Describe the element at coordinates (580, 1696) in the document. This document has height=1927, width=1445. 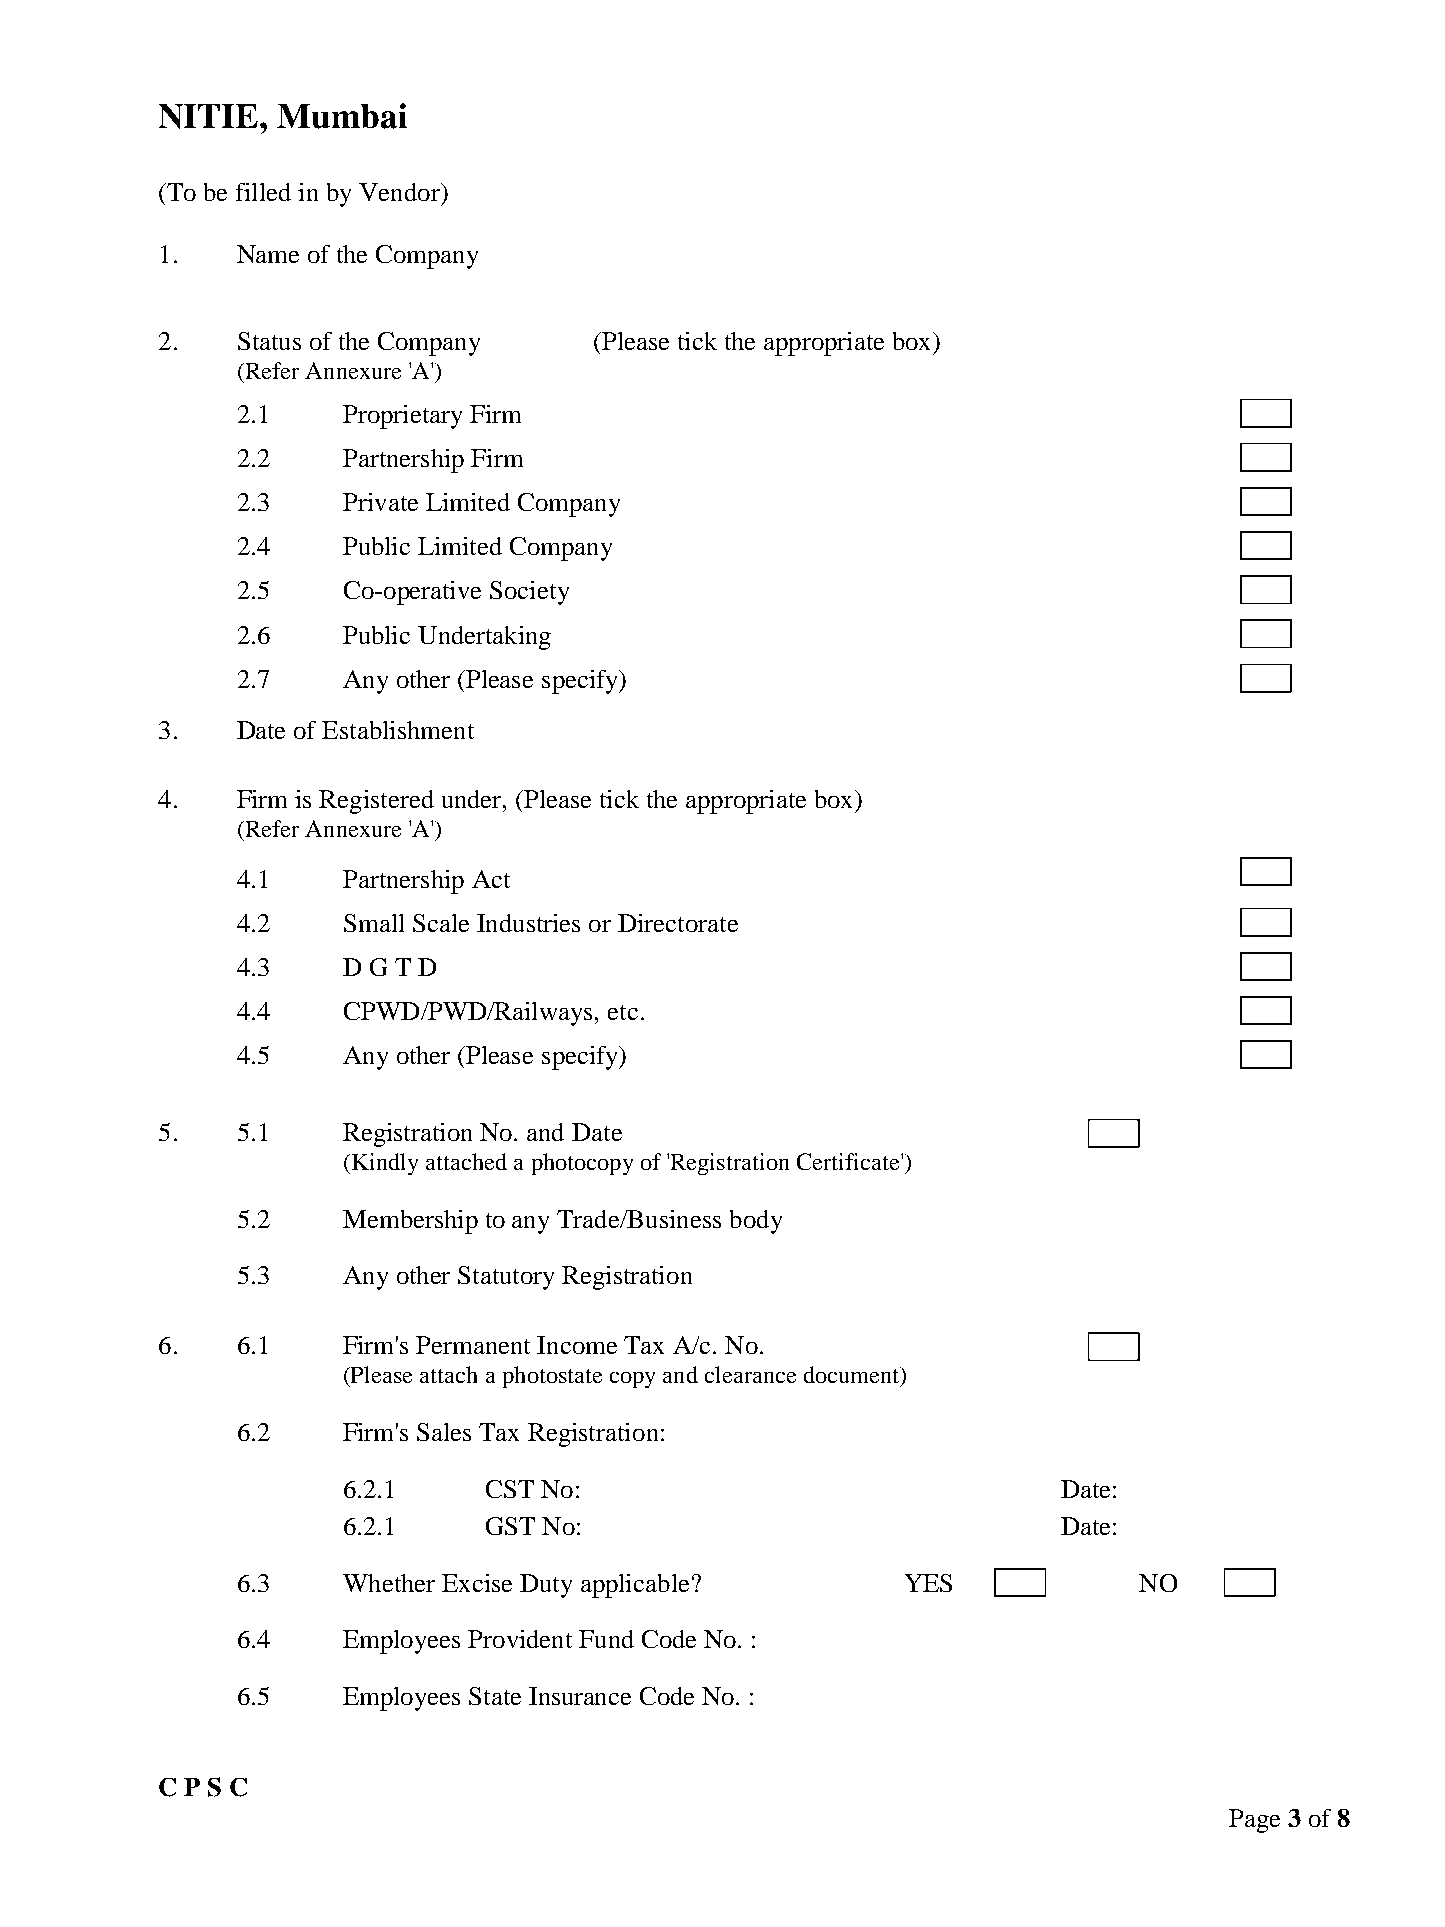
I see `Insurance` at that location.
